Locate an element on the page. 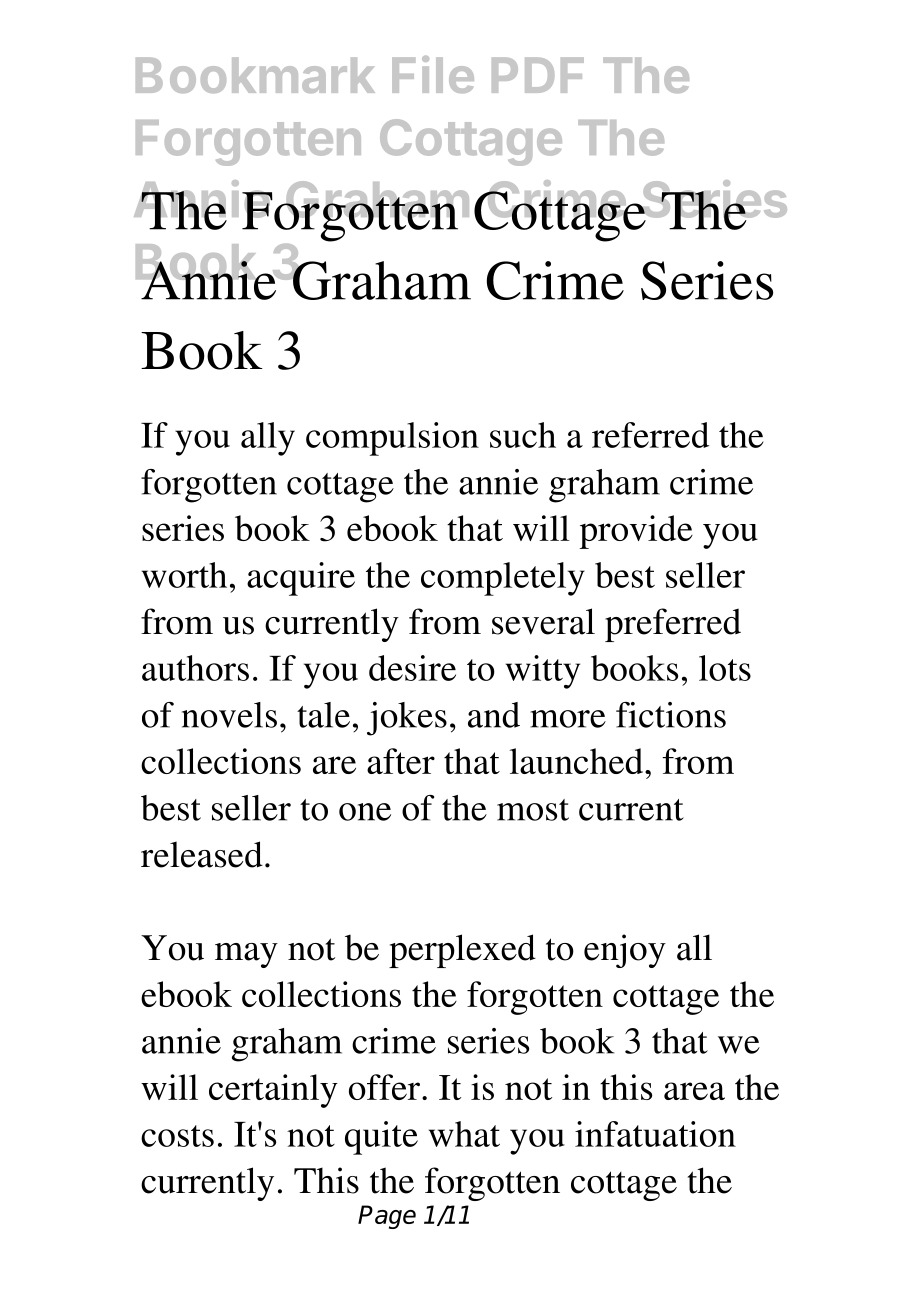  desire is located at coordinates (412, 668).
